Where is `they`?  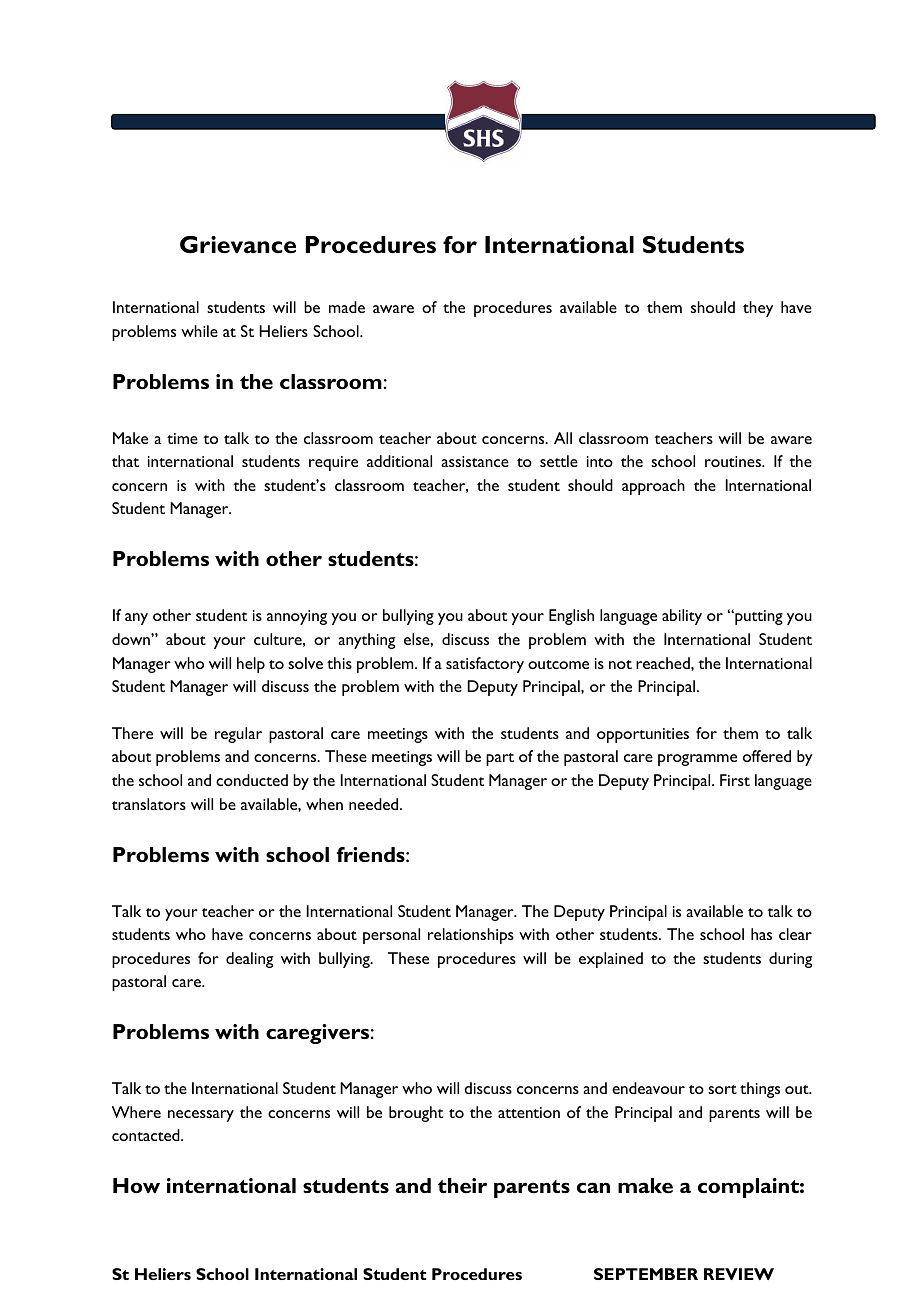
they is located at coordinates (758, 309).
